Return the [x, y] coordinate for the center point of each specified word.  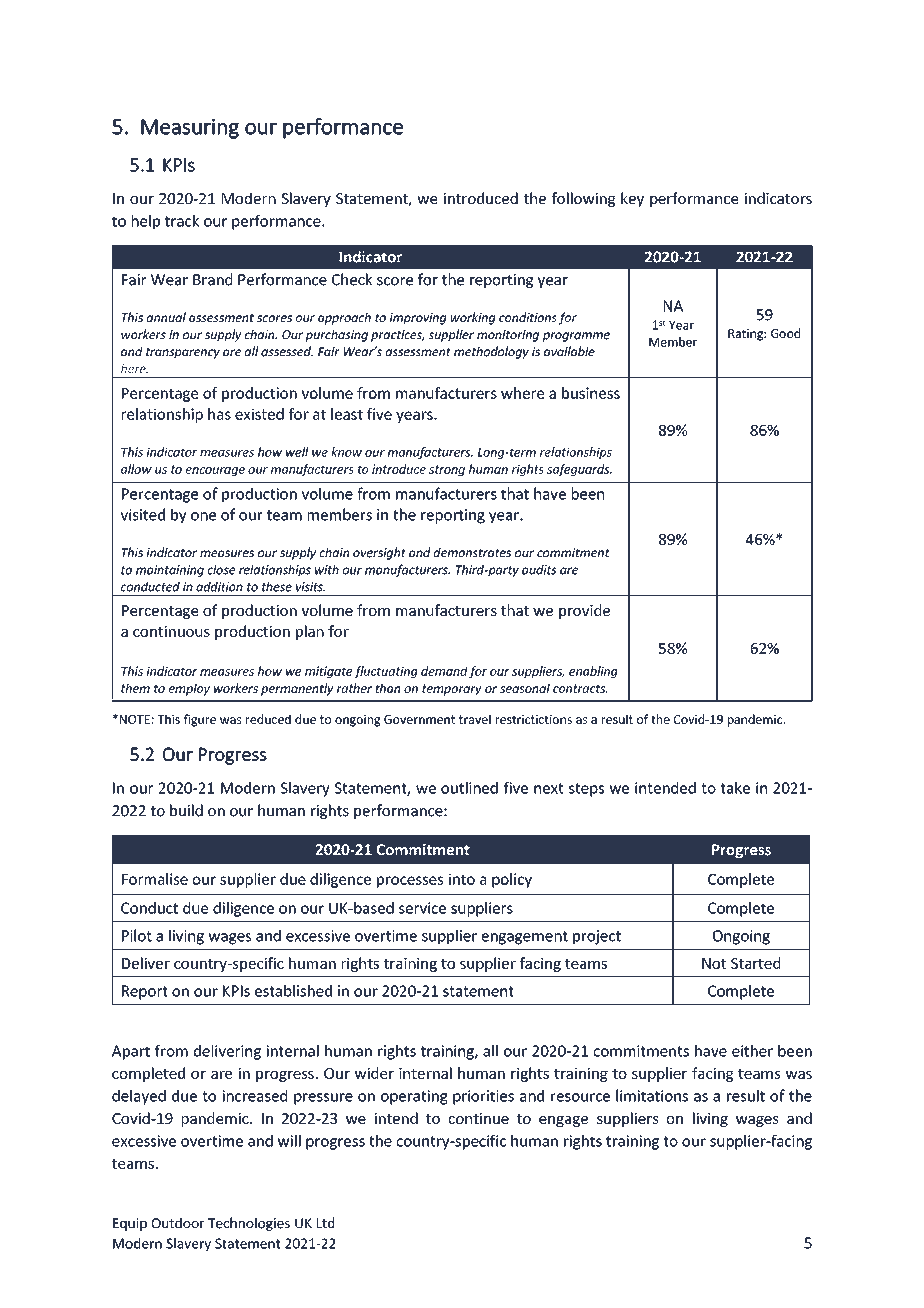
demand [444, 671]
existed [259, 414]
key [632, 199]
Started [755, 963]
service [422, 908]
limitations [652, 1095]
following [583, 199]
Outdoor [177, 1223]
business [591, 393]
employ [189, 689]
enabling [593, 672]
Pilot [137, 935]
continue [478, 1118]
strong [447, 470]
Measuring [190, 129]
